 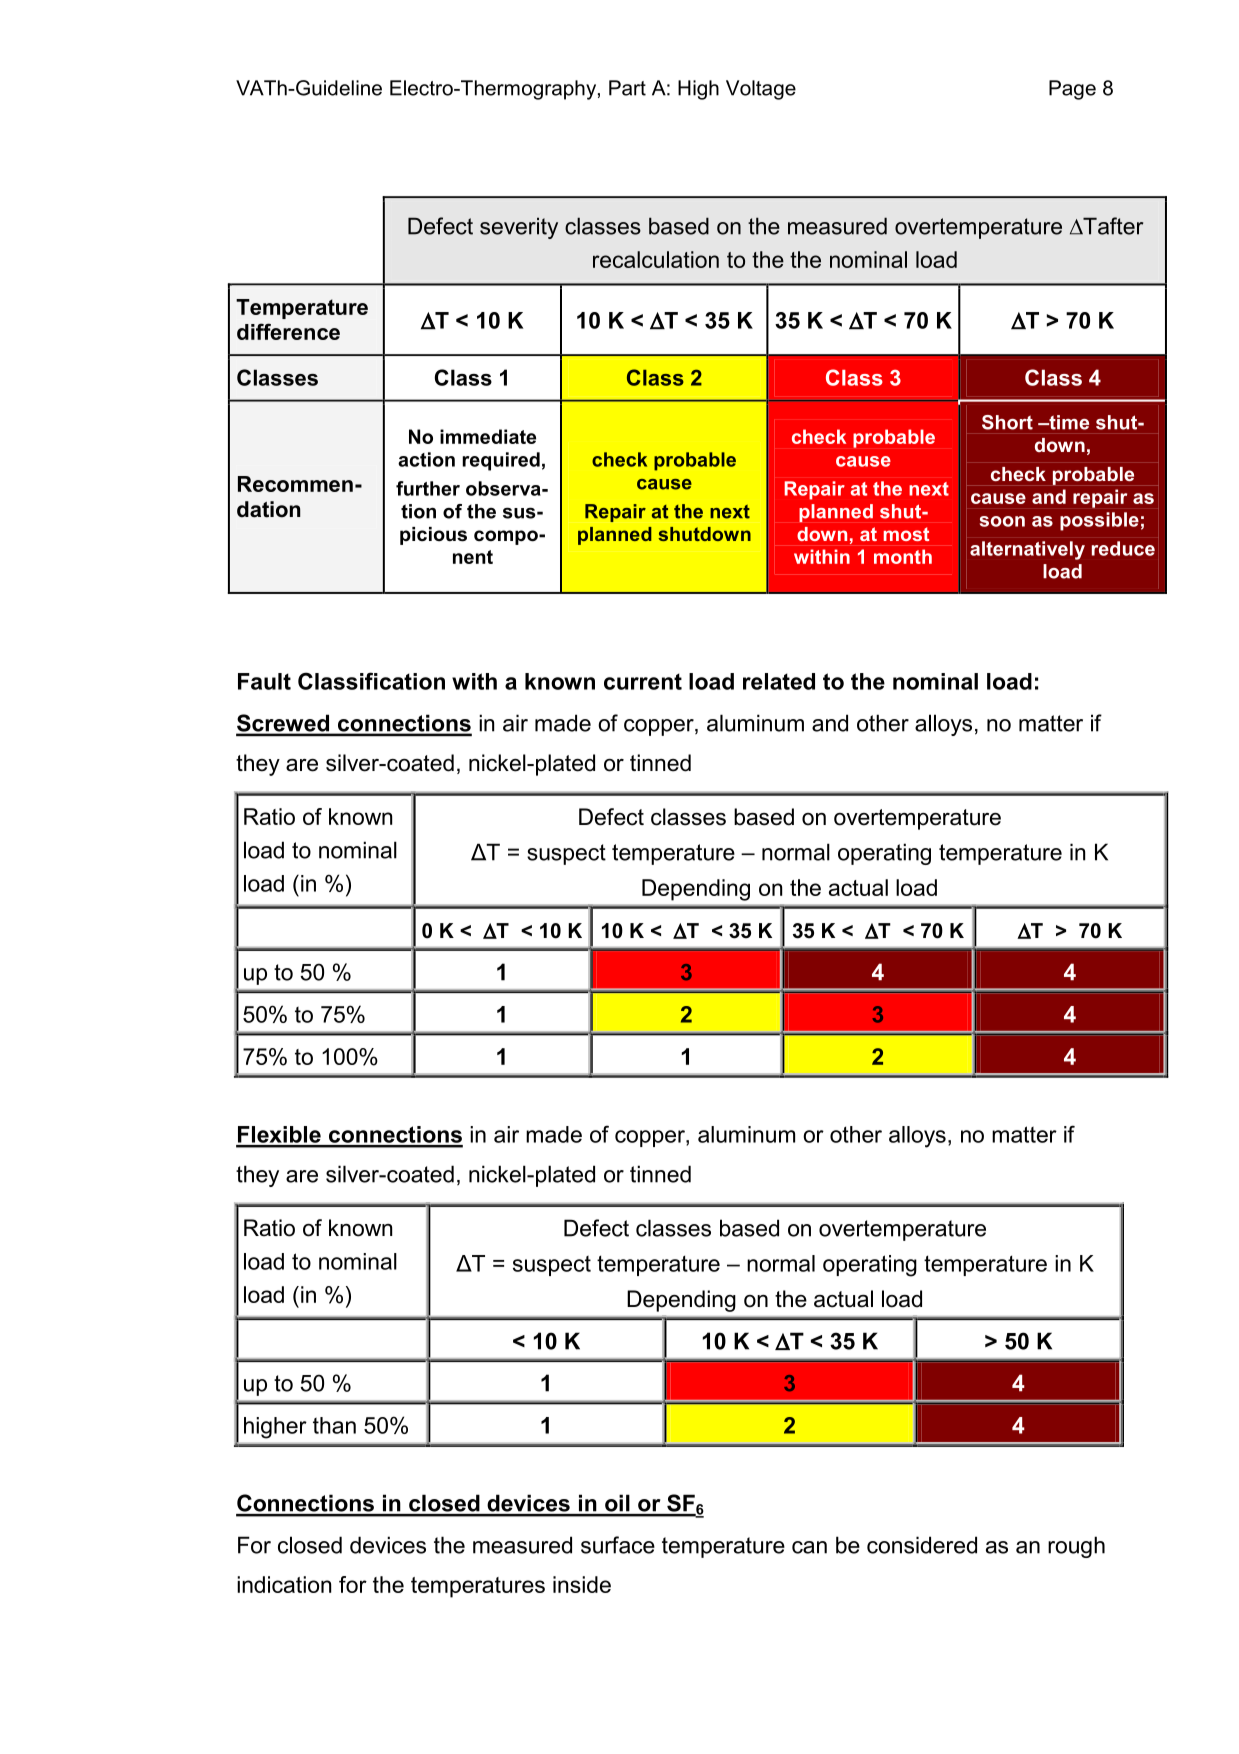 I want to click on severity, so click(x=519, y=228).
